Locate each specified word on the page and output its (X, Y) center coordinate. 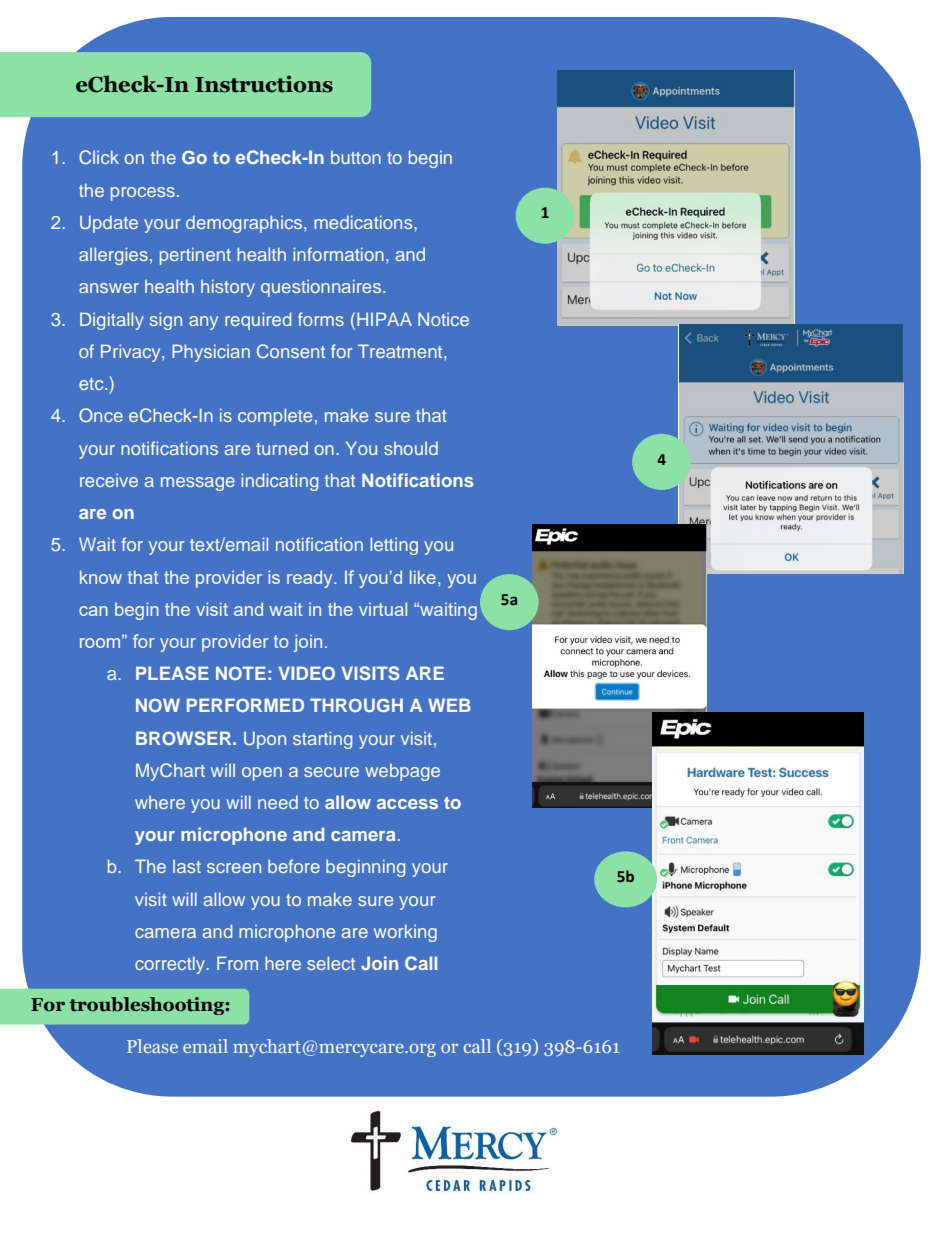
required (258, 321)
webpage (402, 772)
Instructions (264, 84)
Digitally (112, 321)
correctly (171, 965)
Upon (265, 740)
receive (109, 480)
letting (394, 546)
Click (99, 157)
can (93, 611)
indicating (279, 482)
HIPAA (384, 319)
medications (364, 222)
